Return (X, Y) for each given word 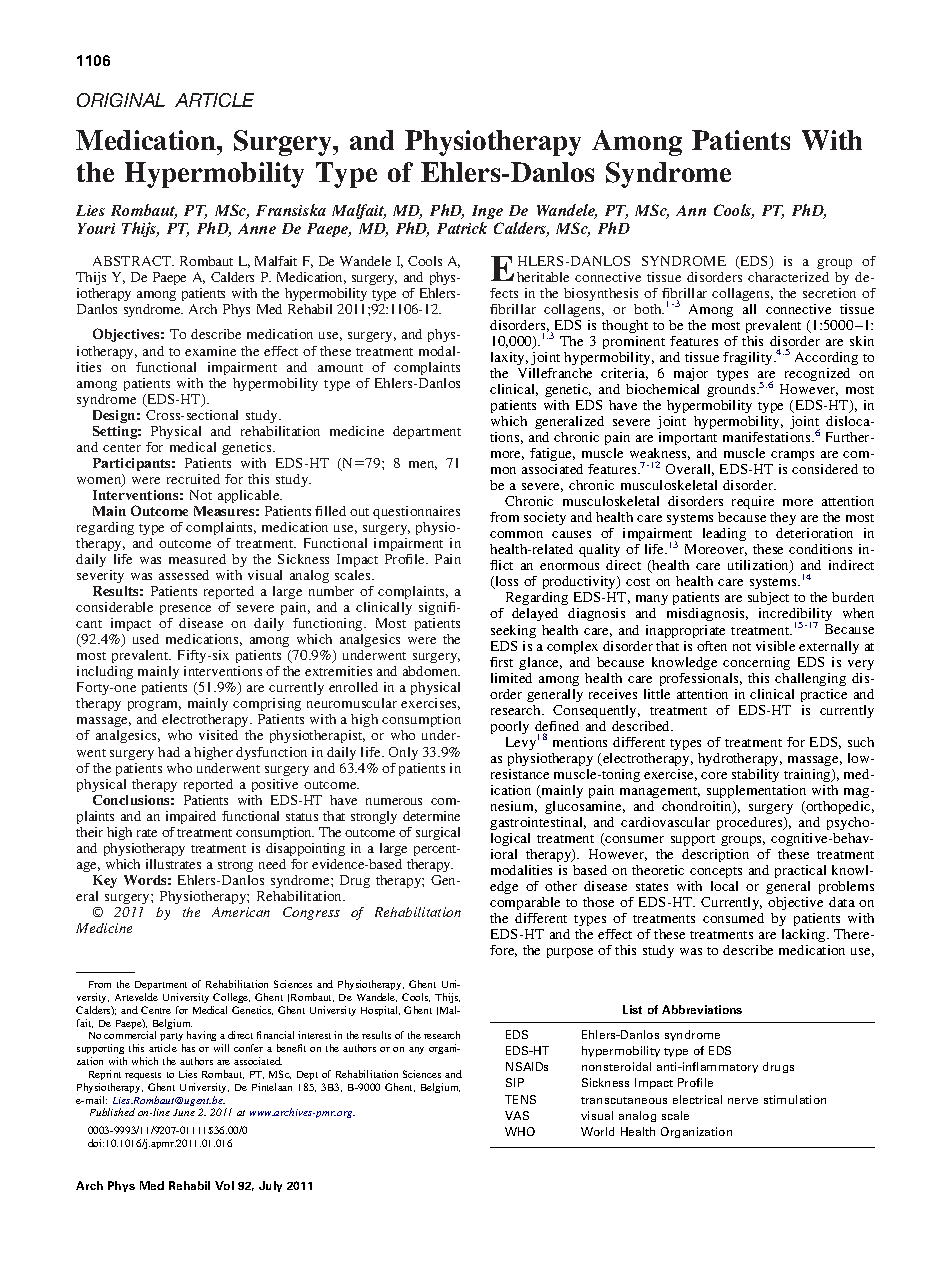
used (146, 639)
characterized (788, 277)
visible (775, 646)
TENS (520, 1099)
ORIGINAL (121, 100)
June (184, 1112)
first (501, 662)
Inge (487, 212)
